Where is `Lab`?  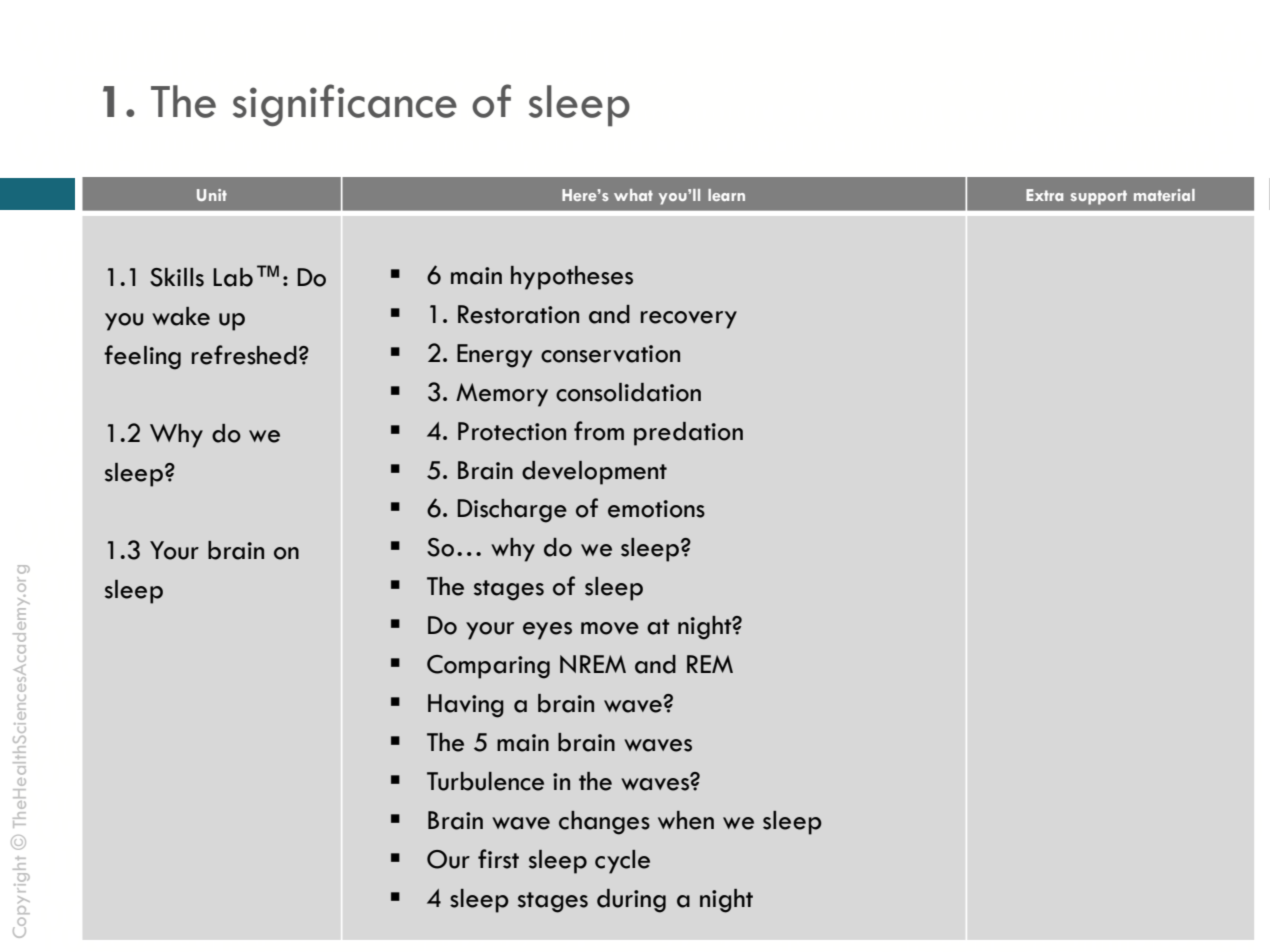
Lab is located at coordinates (233, 277).
